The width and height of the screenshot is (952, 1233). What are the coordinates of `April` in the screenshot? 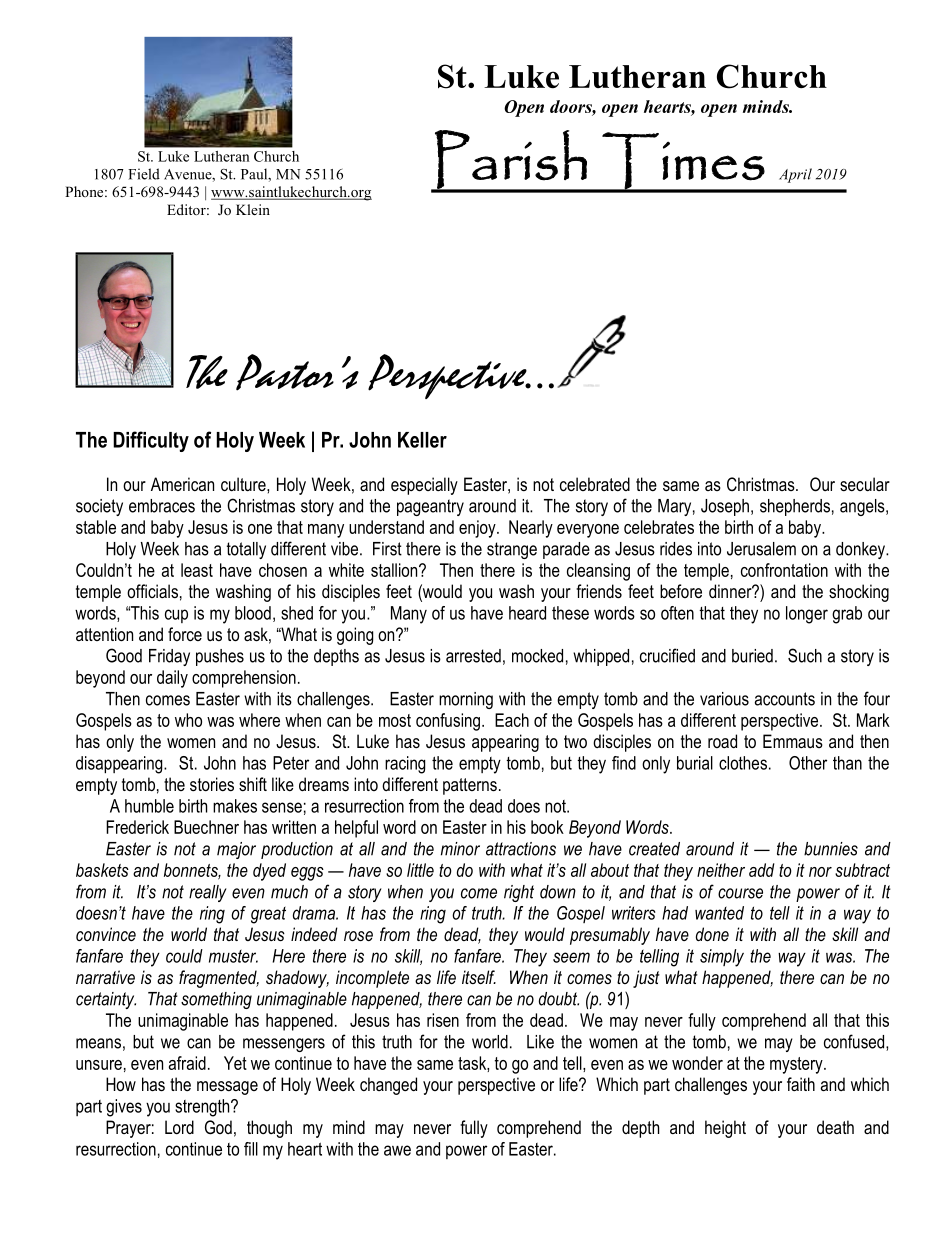 It's located at (795, 175).
